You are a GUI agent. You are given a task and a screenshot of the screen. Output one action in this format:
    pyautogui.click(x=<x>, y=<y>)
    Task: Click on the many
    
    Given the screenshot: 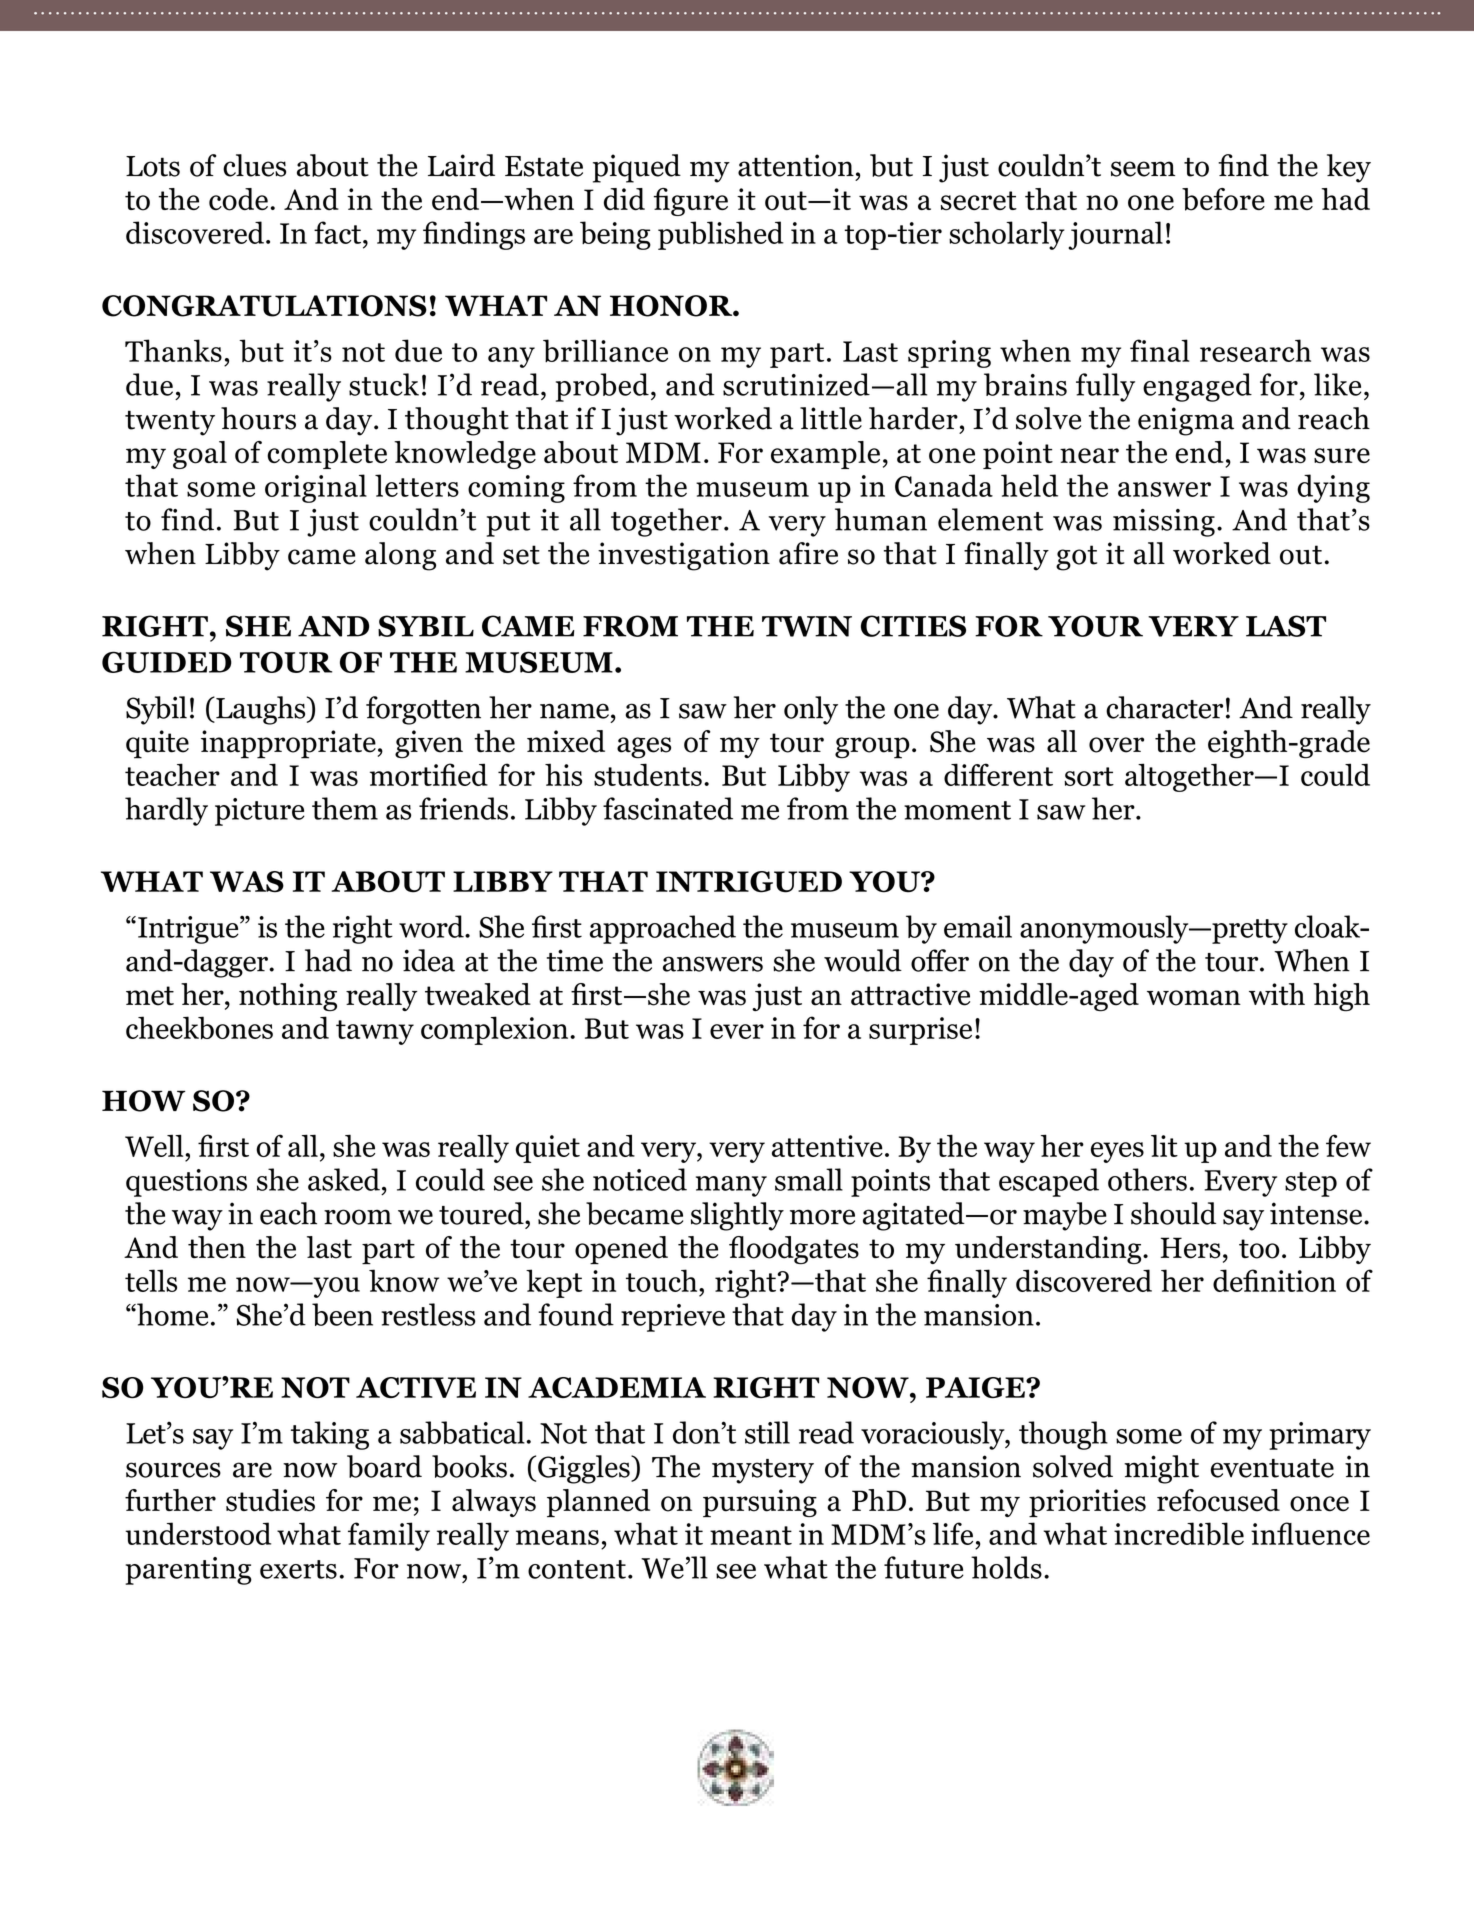 What is the action you would take?
    pyautogui.click(x=731, y=1186)
